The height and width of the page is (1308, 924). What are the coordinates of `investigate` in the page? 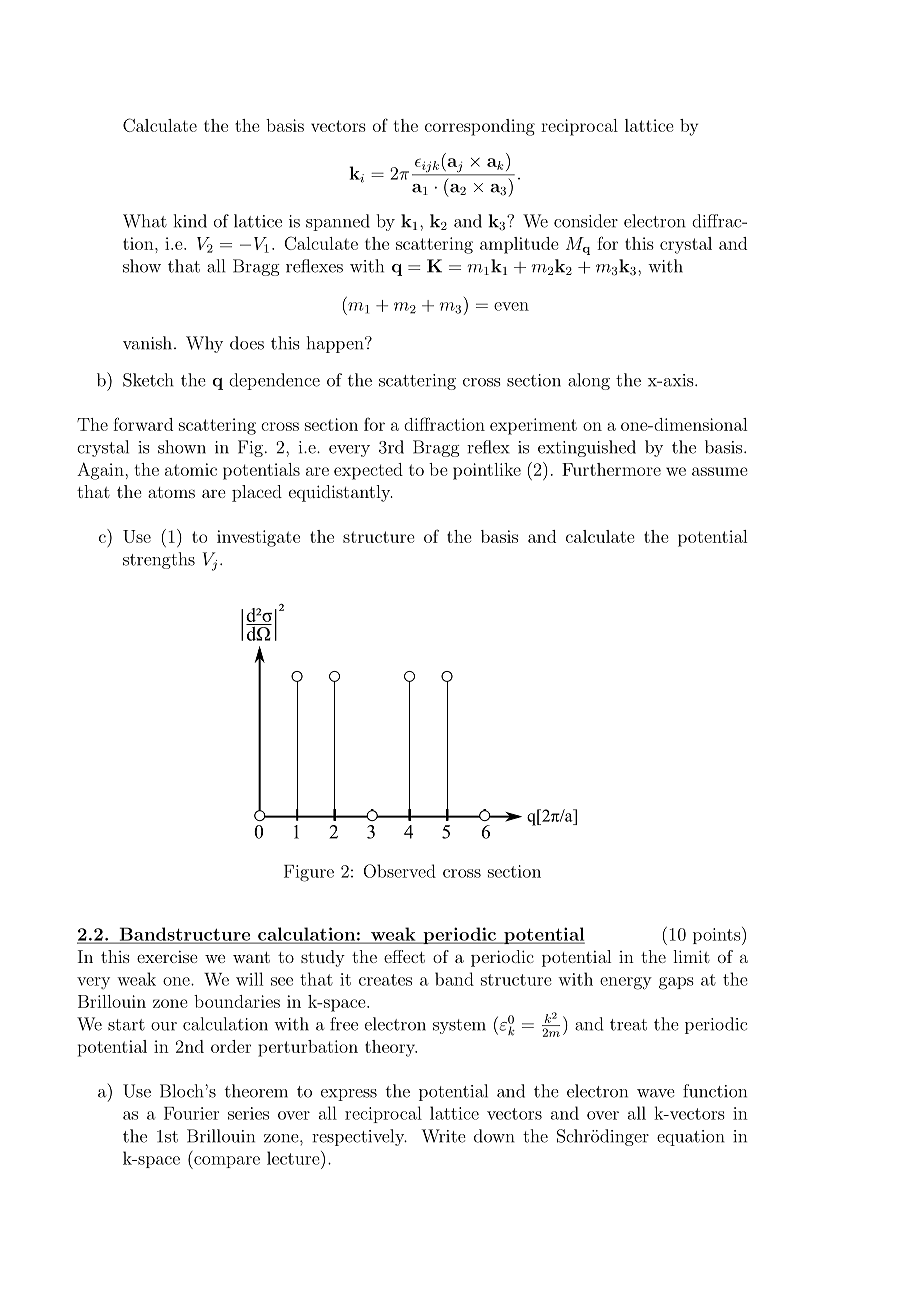 It's located at (258, 538).
